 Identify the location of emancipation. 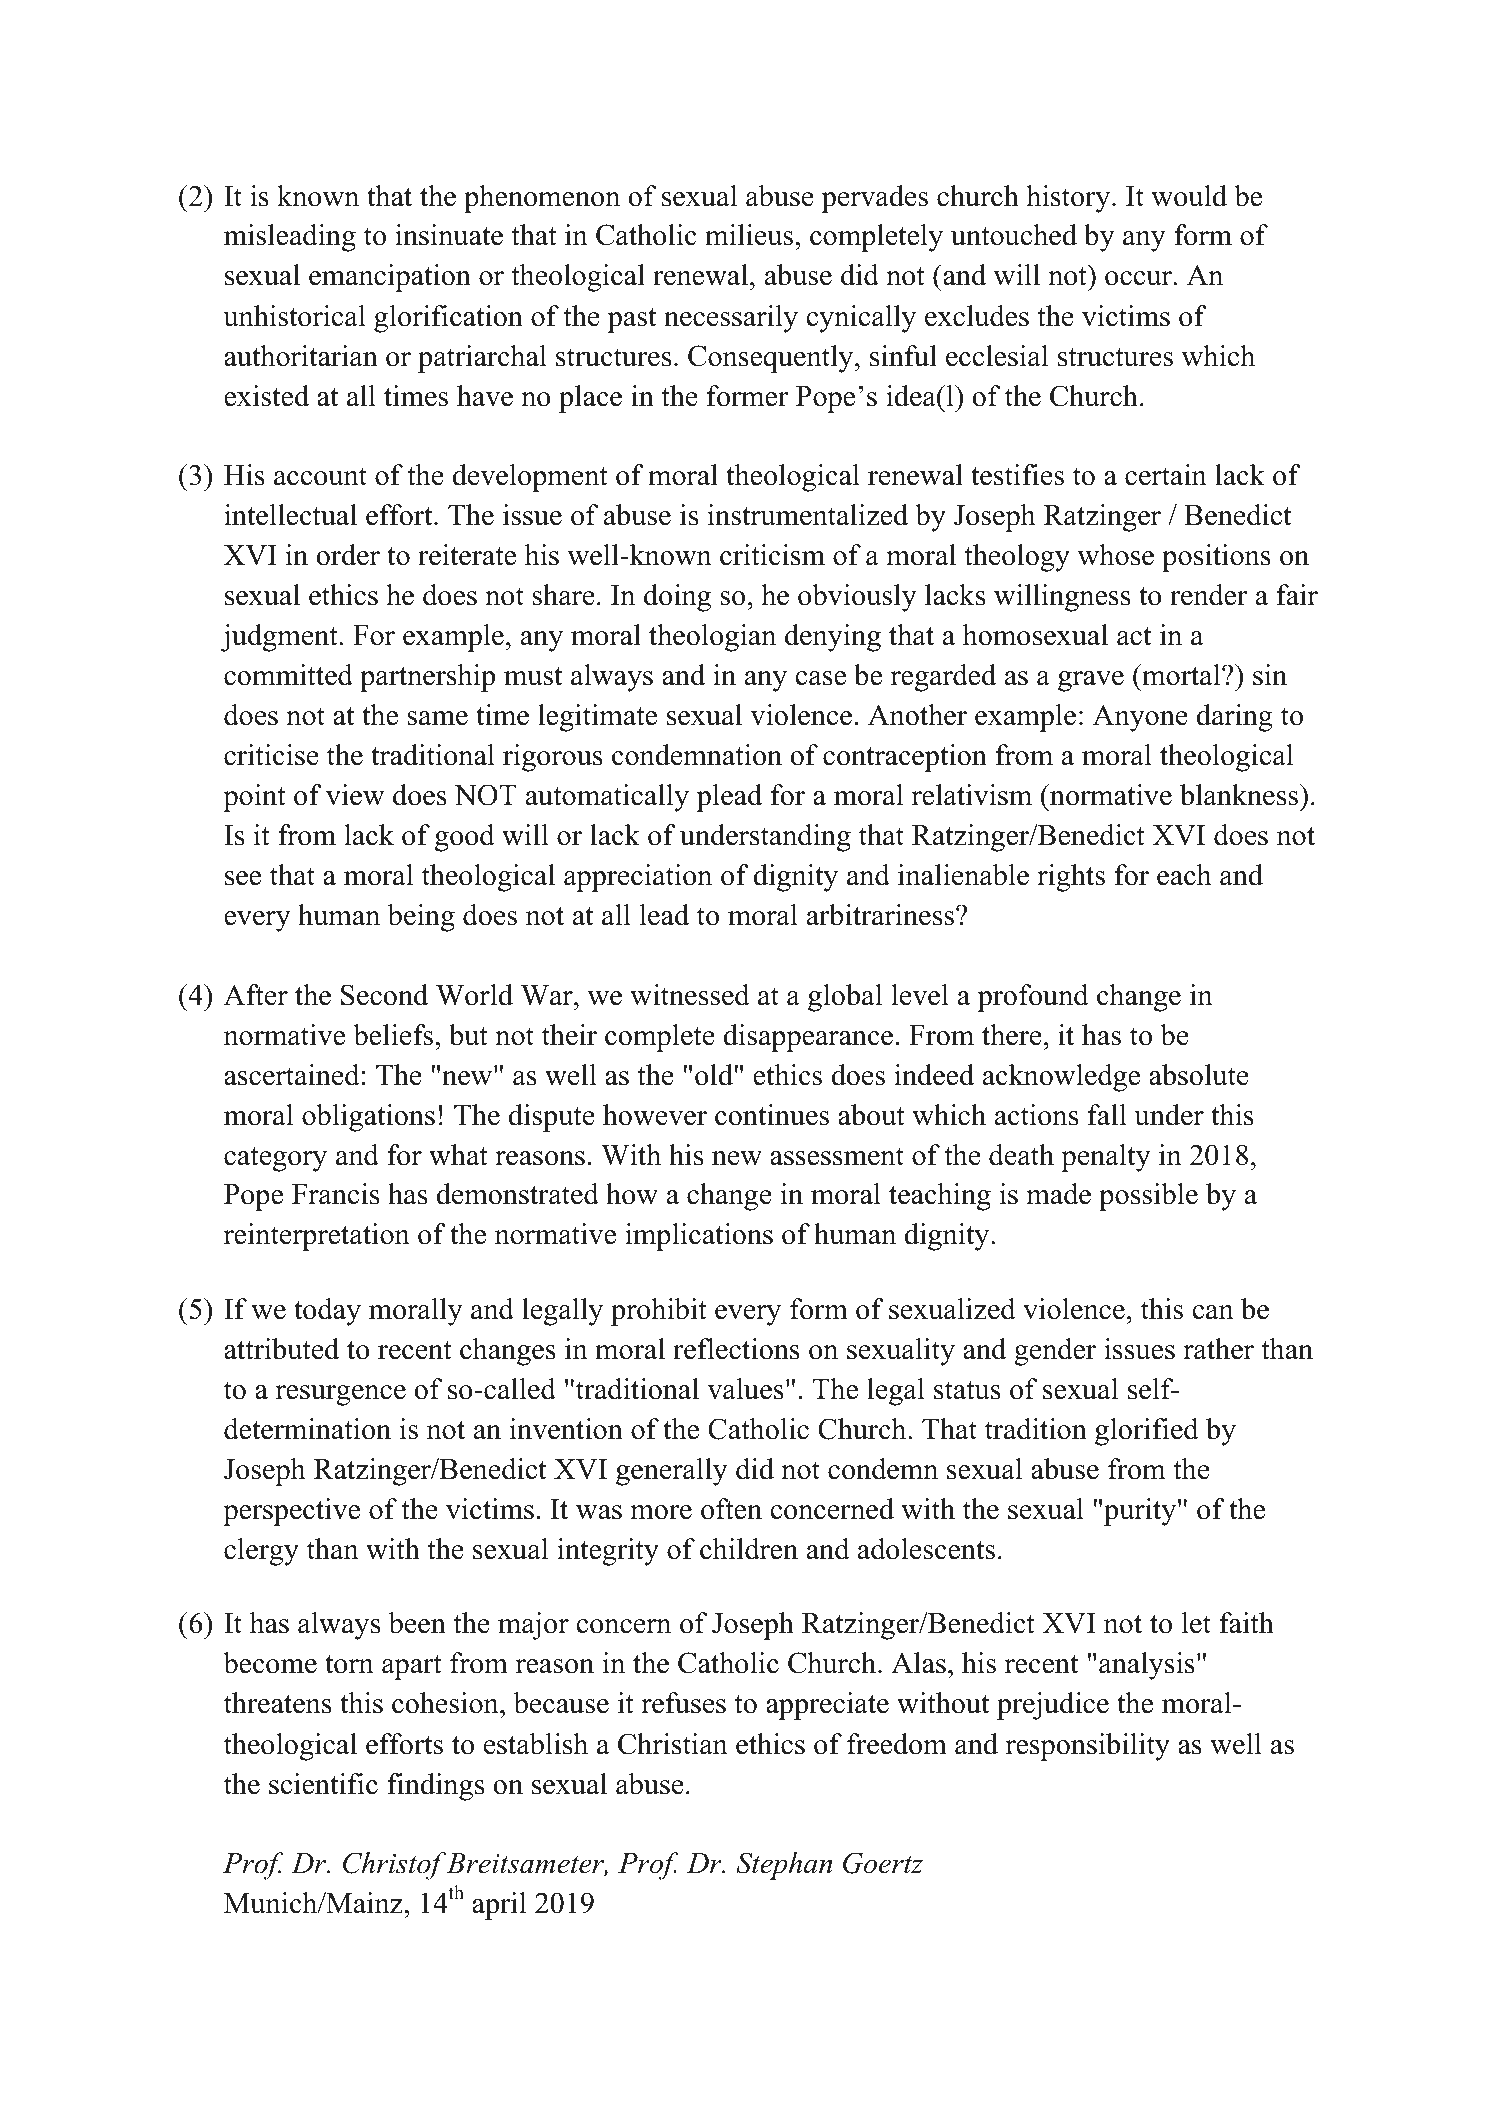
(390, 278).
